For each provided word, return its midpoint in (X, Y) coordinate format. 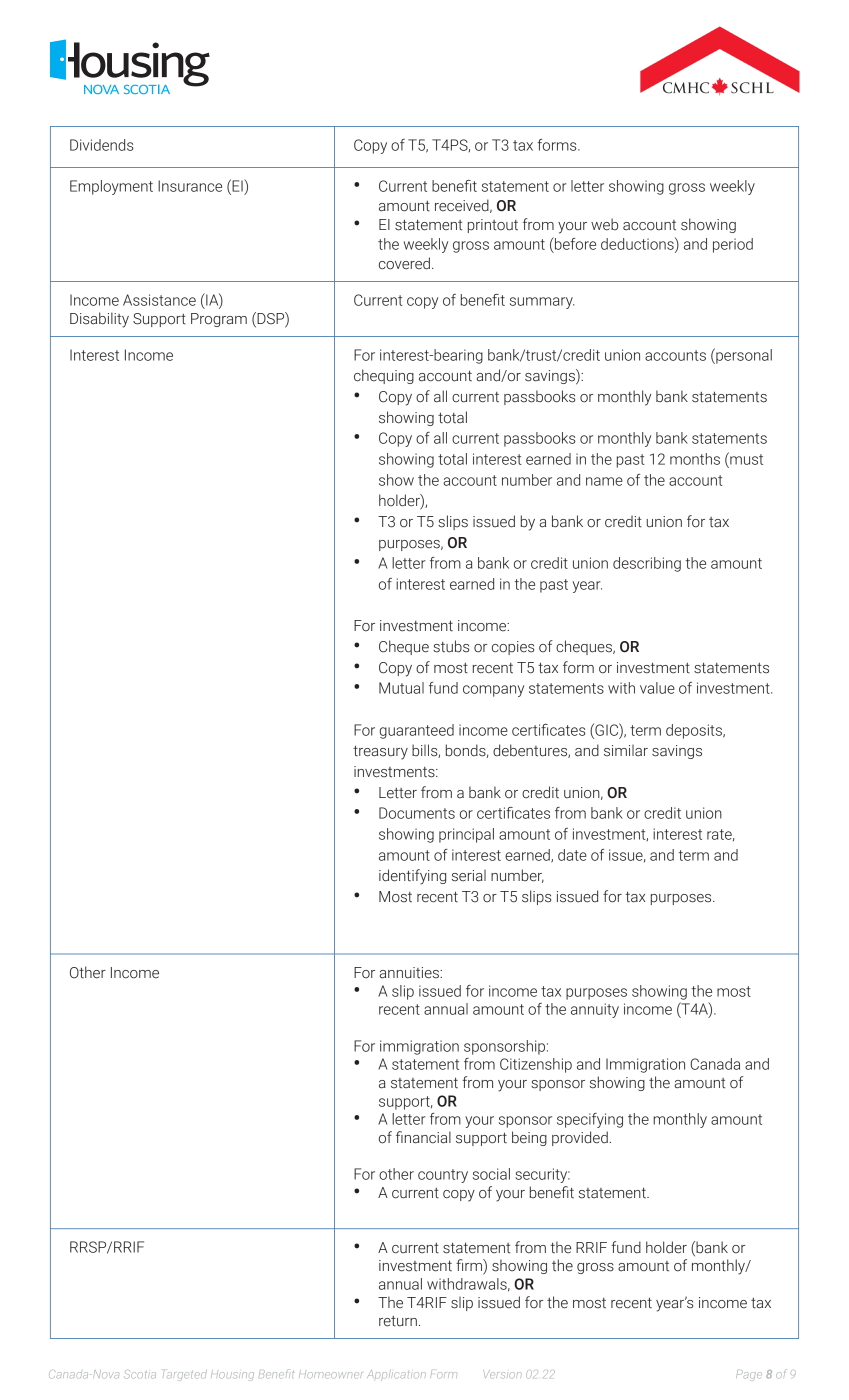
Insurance (190, 186)
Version (503, 1374)
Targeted (185, 1375)
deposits (695, 731)
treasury (380, 752)
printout (493, 226)
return (398, 1321)
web (604, 224)
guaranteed (417, 731)
